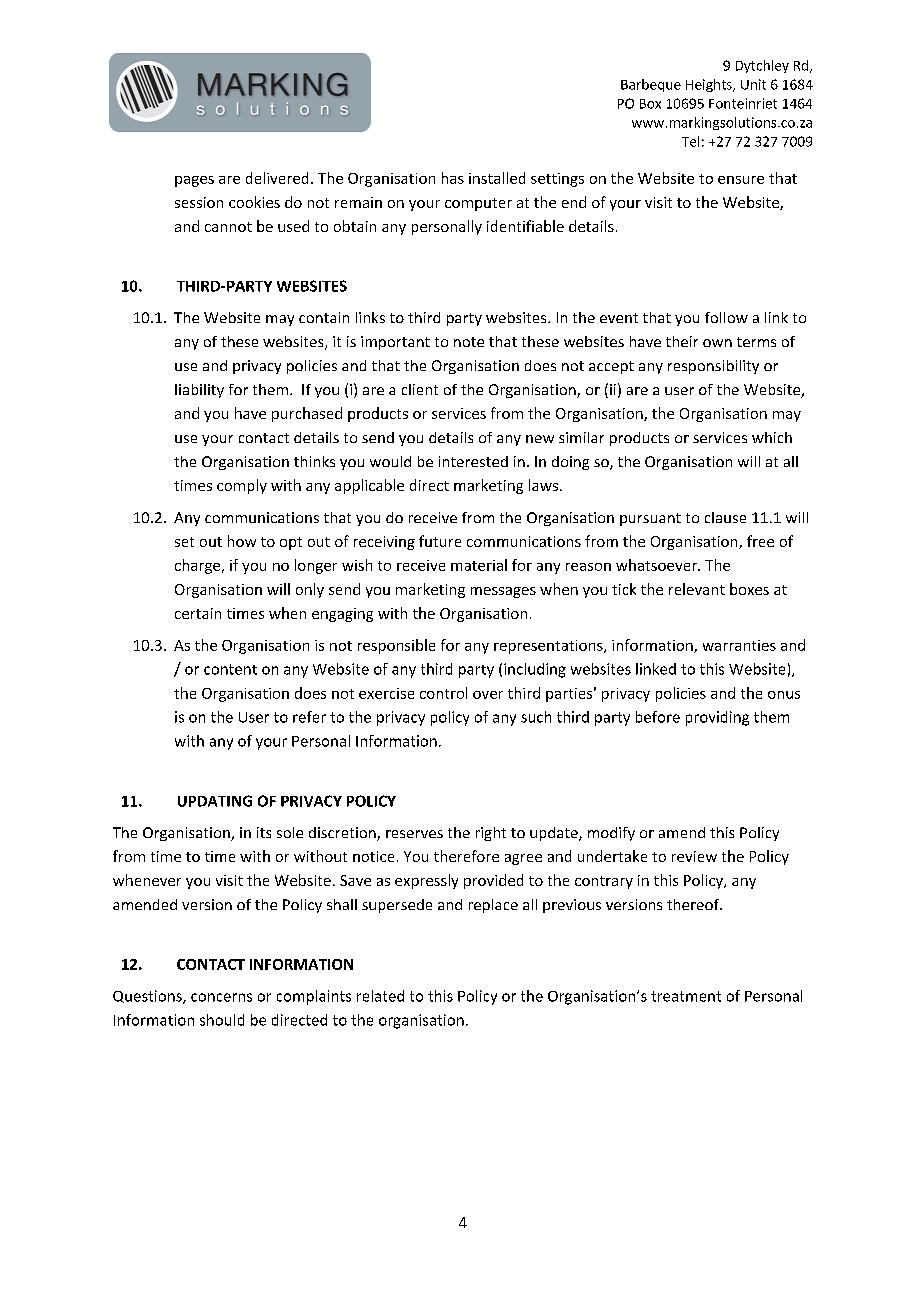  Describe the element at coordinates (215, 801) in the screenshot. I see `UPDATING` at that location.
